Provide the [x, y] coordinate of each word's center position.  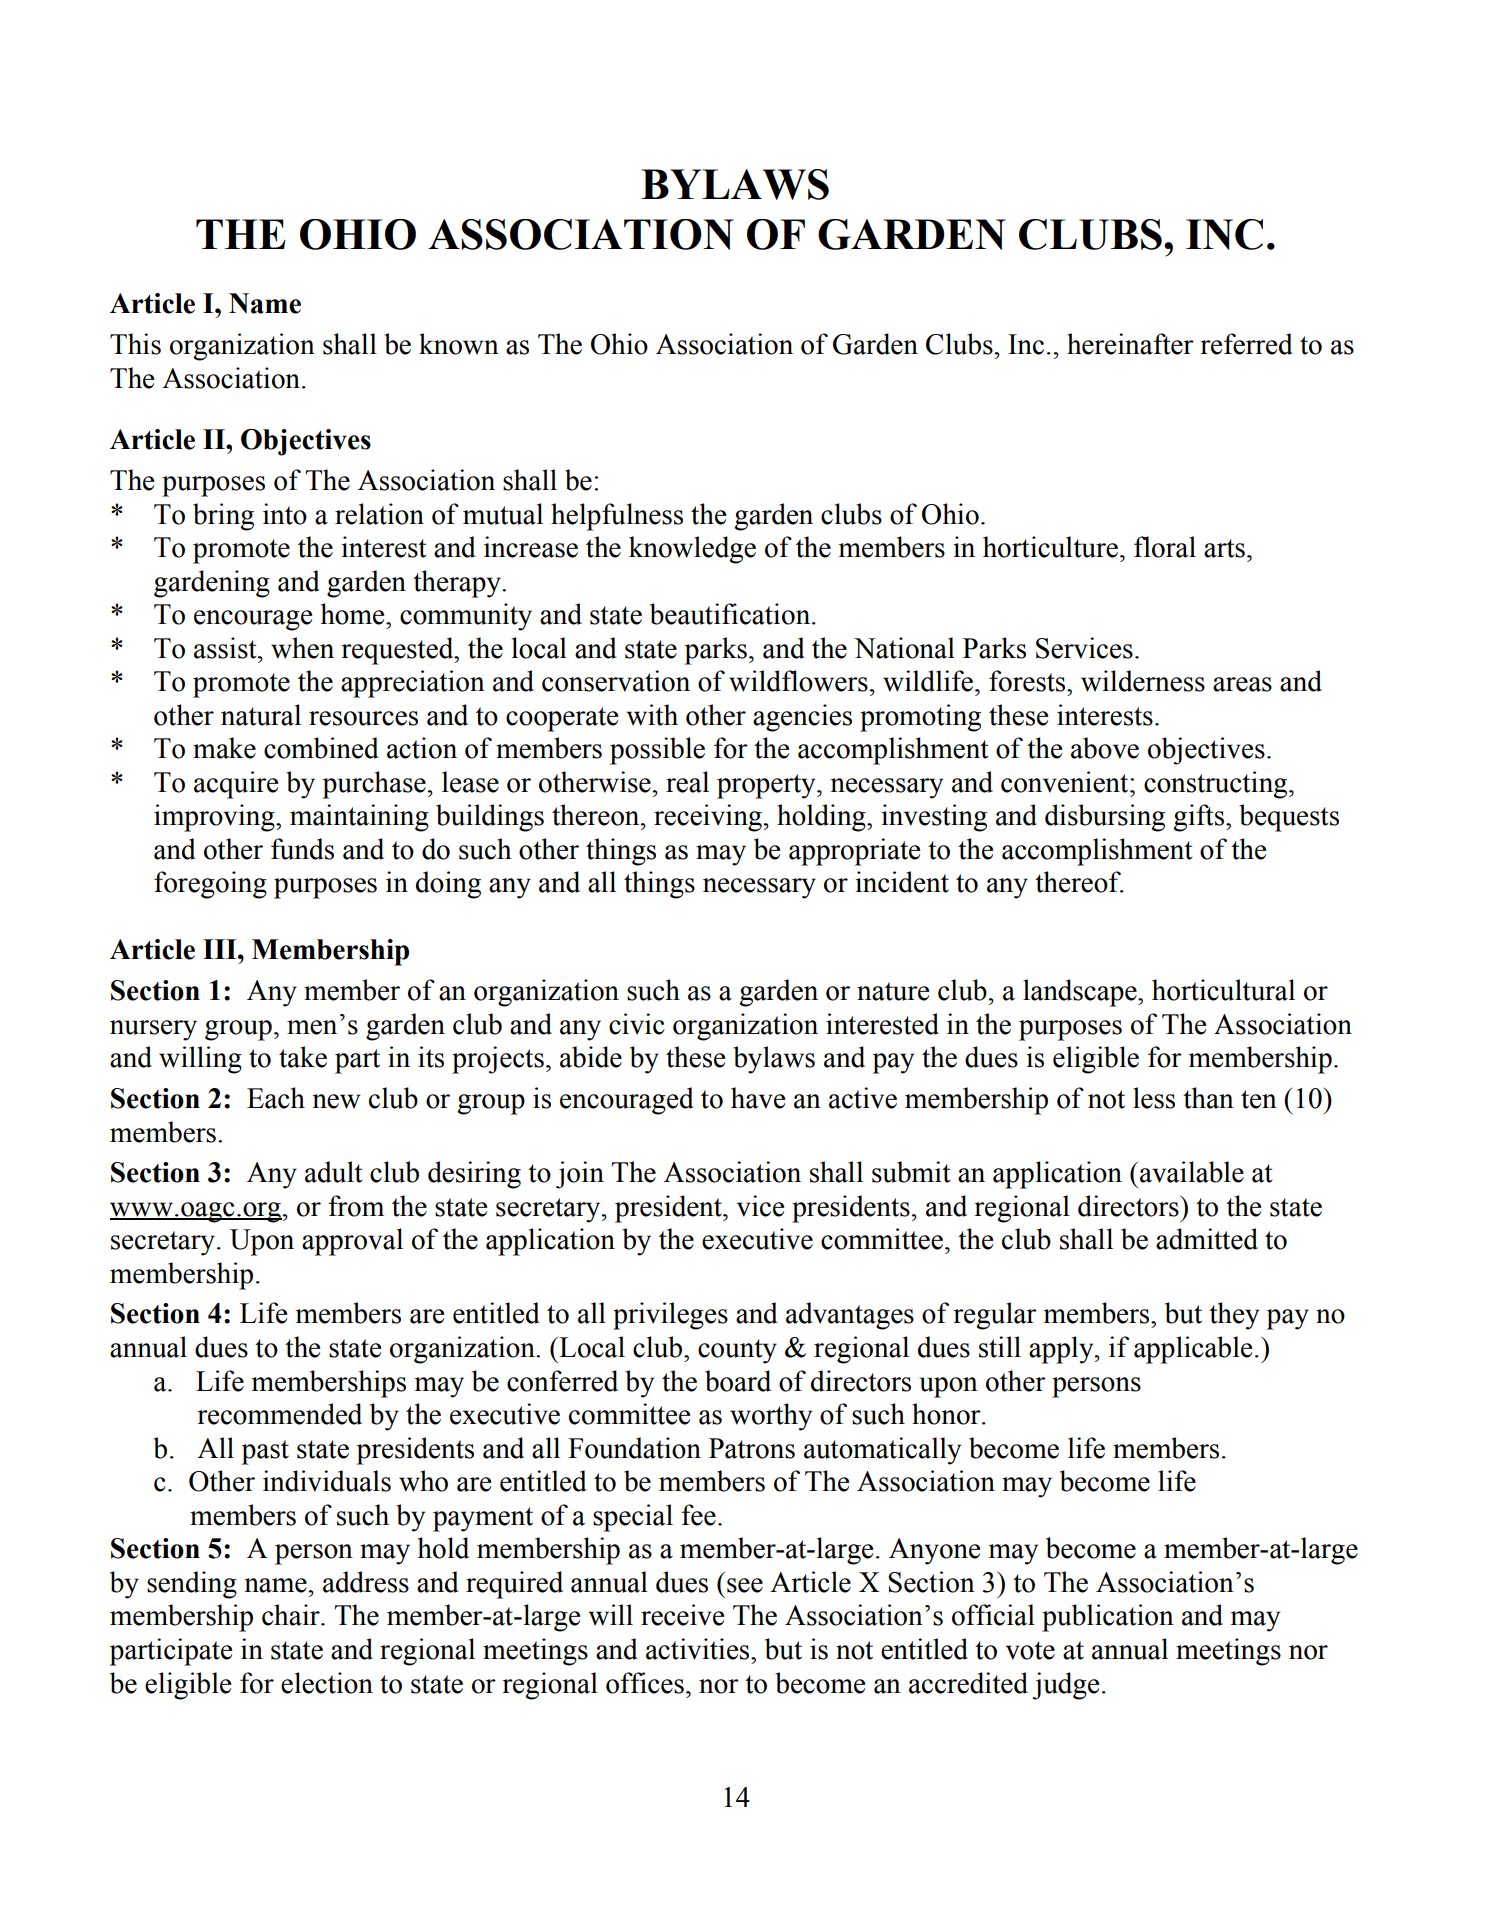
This [135, 344]
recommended [279, 1414]
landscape [1081, 993]
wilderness [1143, 681]
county [737, 1351]
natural [261, 715]
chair [292, 1615]
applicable [1193, 1350]
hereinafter [1130, 344]
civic [637, 1024]
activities [699, 1649]
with [652, 715]
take [303, 1057]
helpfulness [617, 517]
